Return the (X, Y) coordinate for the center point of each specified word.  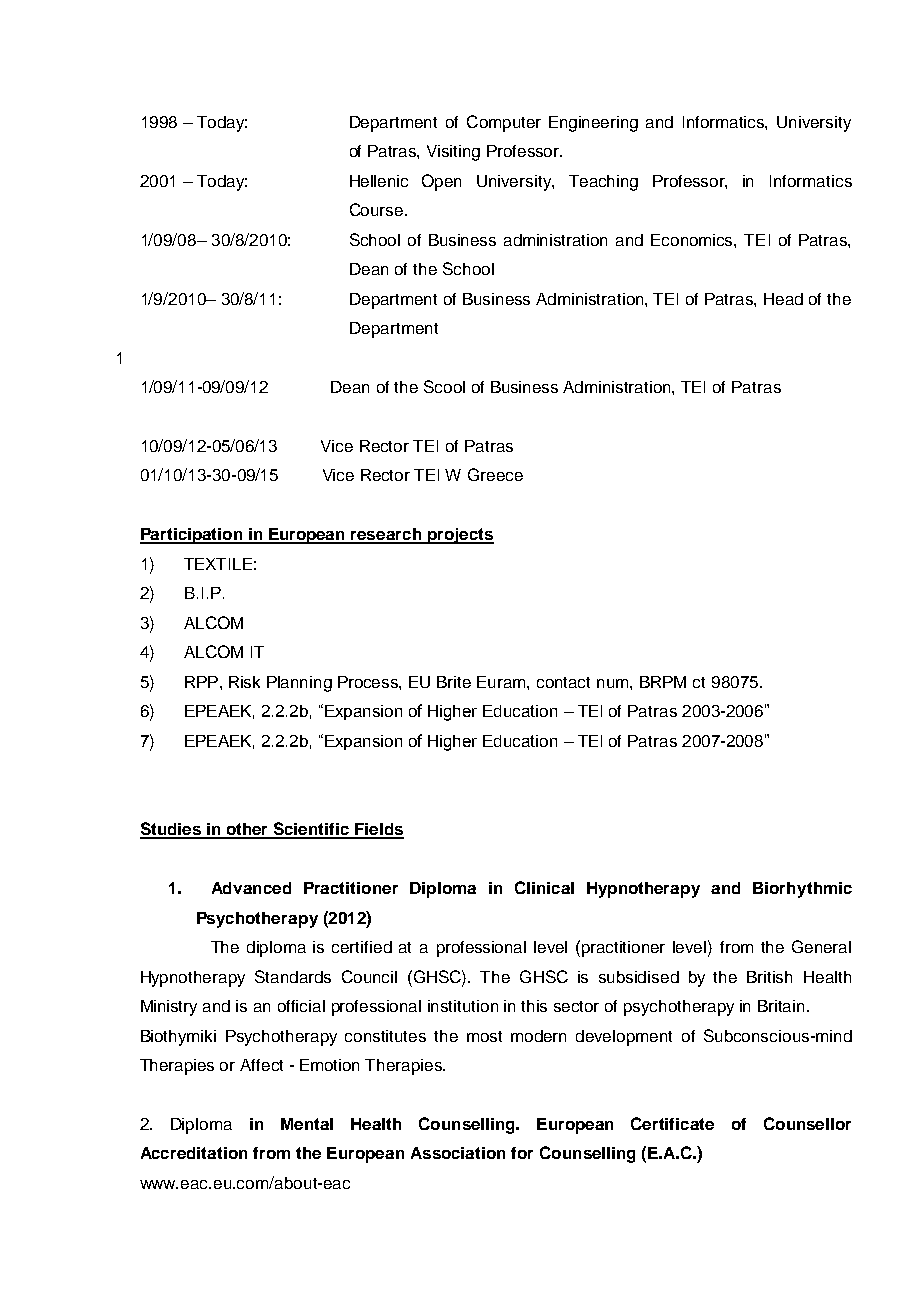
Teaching (603, 183)
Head (783, 299)
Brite (454, 682)
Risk (244, 682)
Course (378, 209)
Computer (504, 123)
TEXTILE (218, 564)
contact (563, 682)
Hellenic (379, 181)
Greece (495, 474)
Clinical (544, 887)
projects (460, 536)
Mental (307, 1124)
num (614, 683)
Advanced (251, 888)
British (769, 977)
